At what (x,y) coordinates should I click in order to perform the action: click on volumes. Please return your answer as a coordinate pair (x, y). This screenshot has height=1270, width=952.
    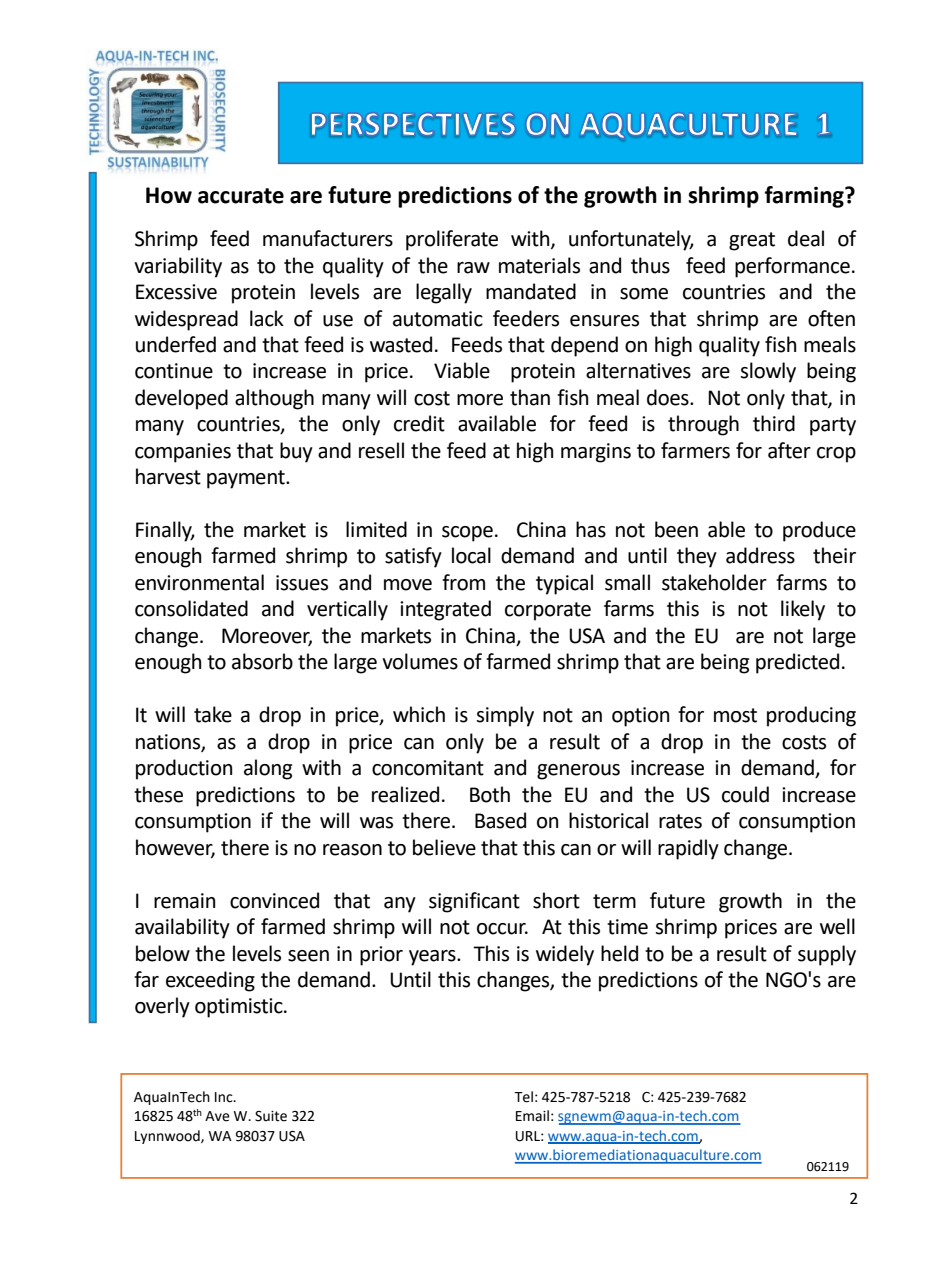
    Looking at the image, I should click on (420, 661).
